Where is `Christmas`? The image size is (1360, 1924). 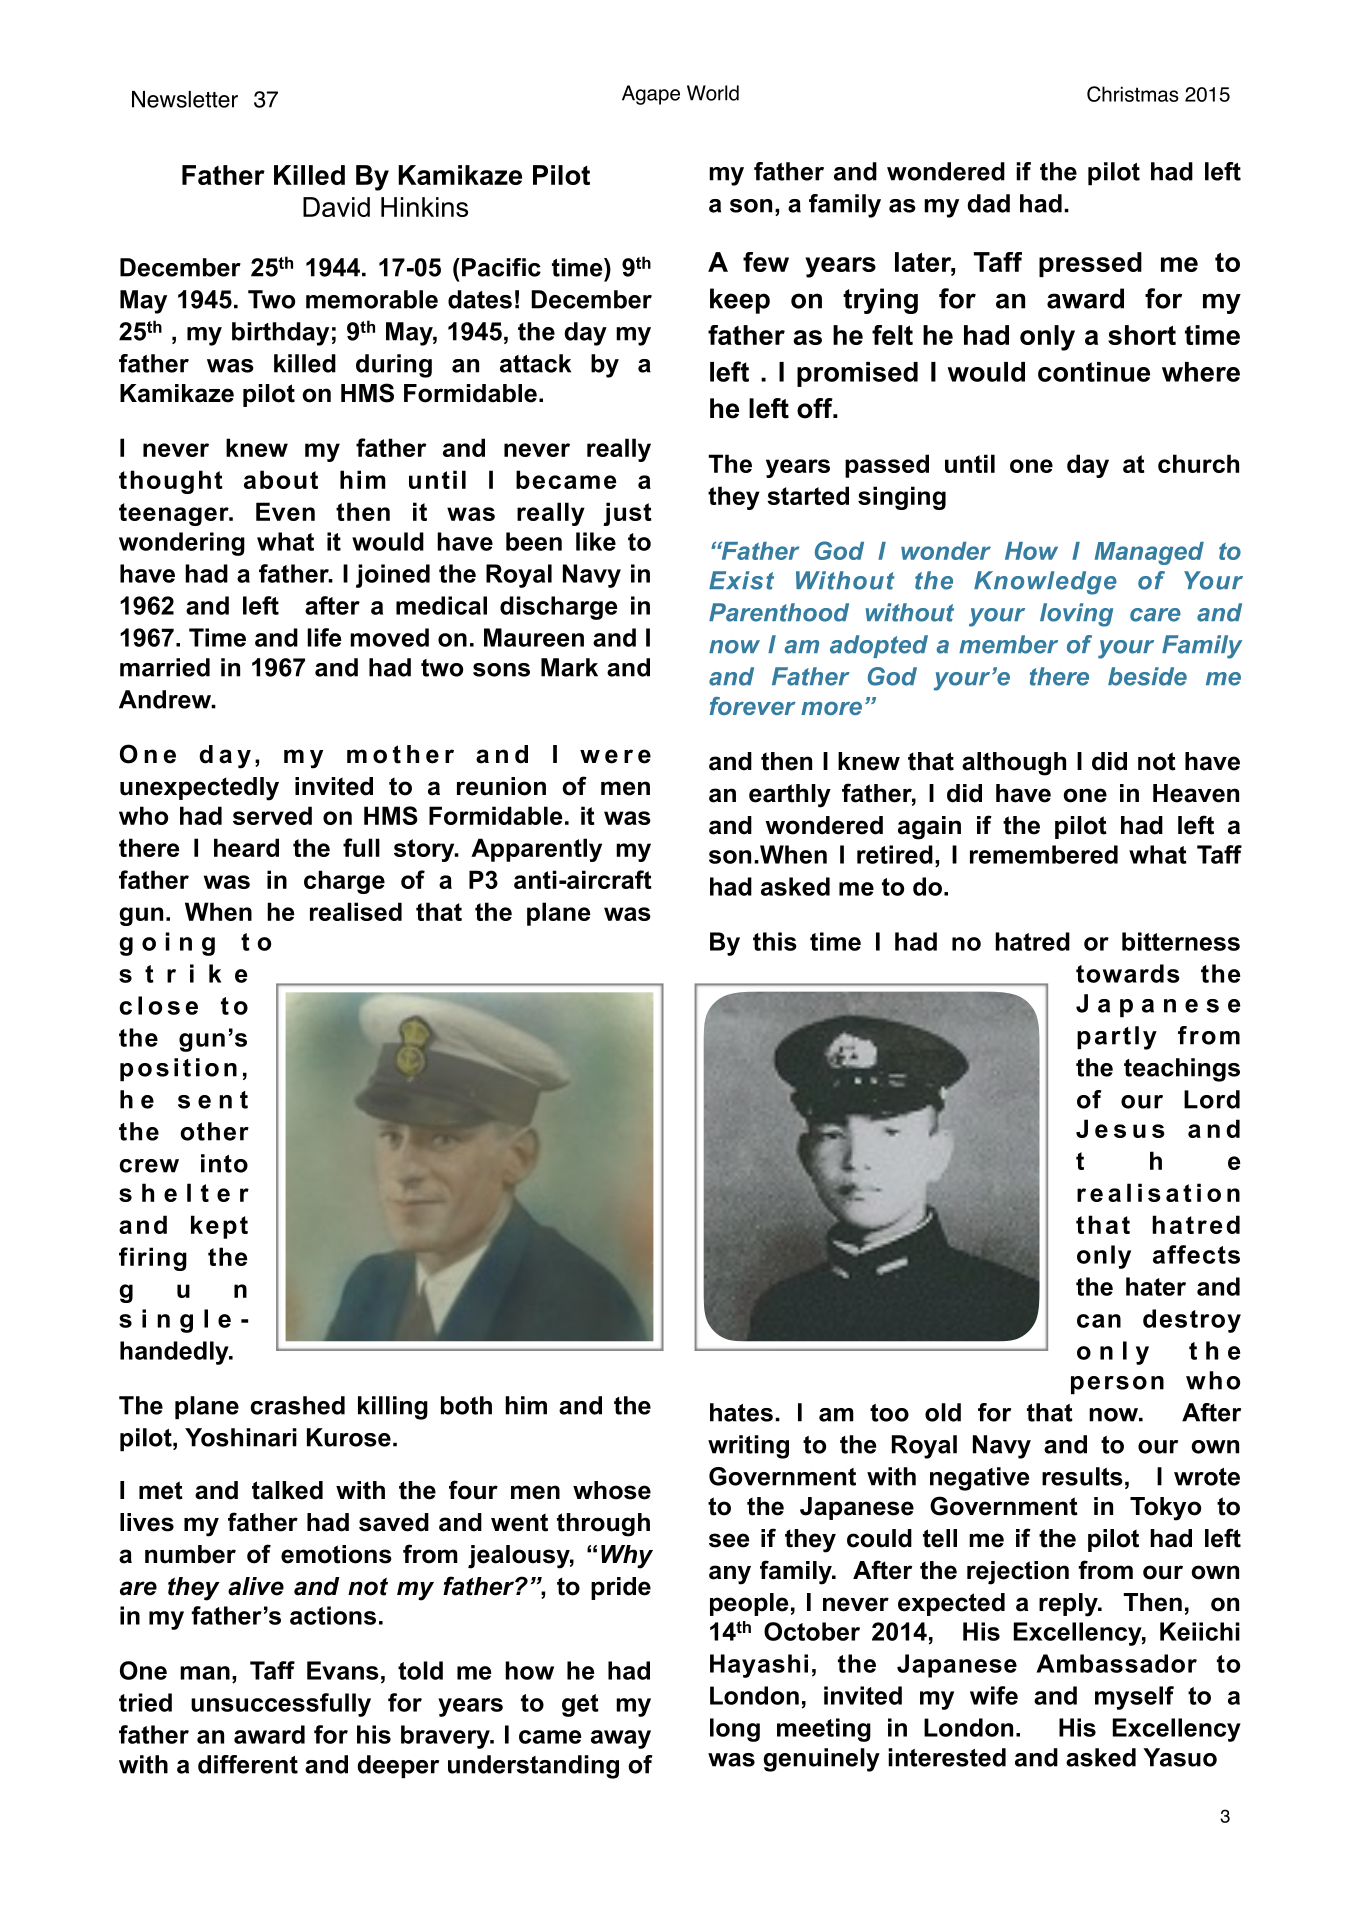
Christmas is located at coordinates (1133, 94).
